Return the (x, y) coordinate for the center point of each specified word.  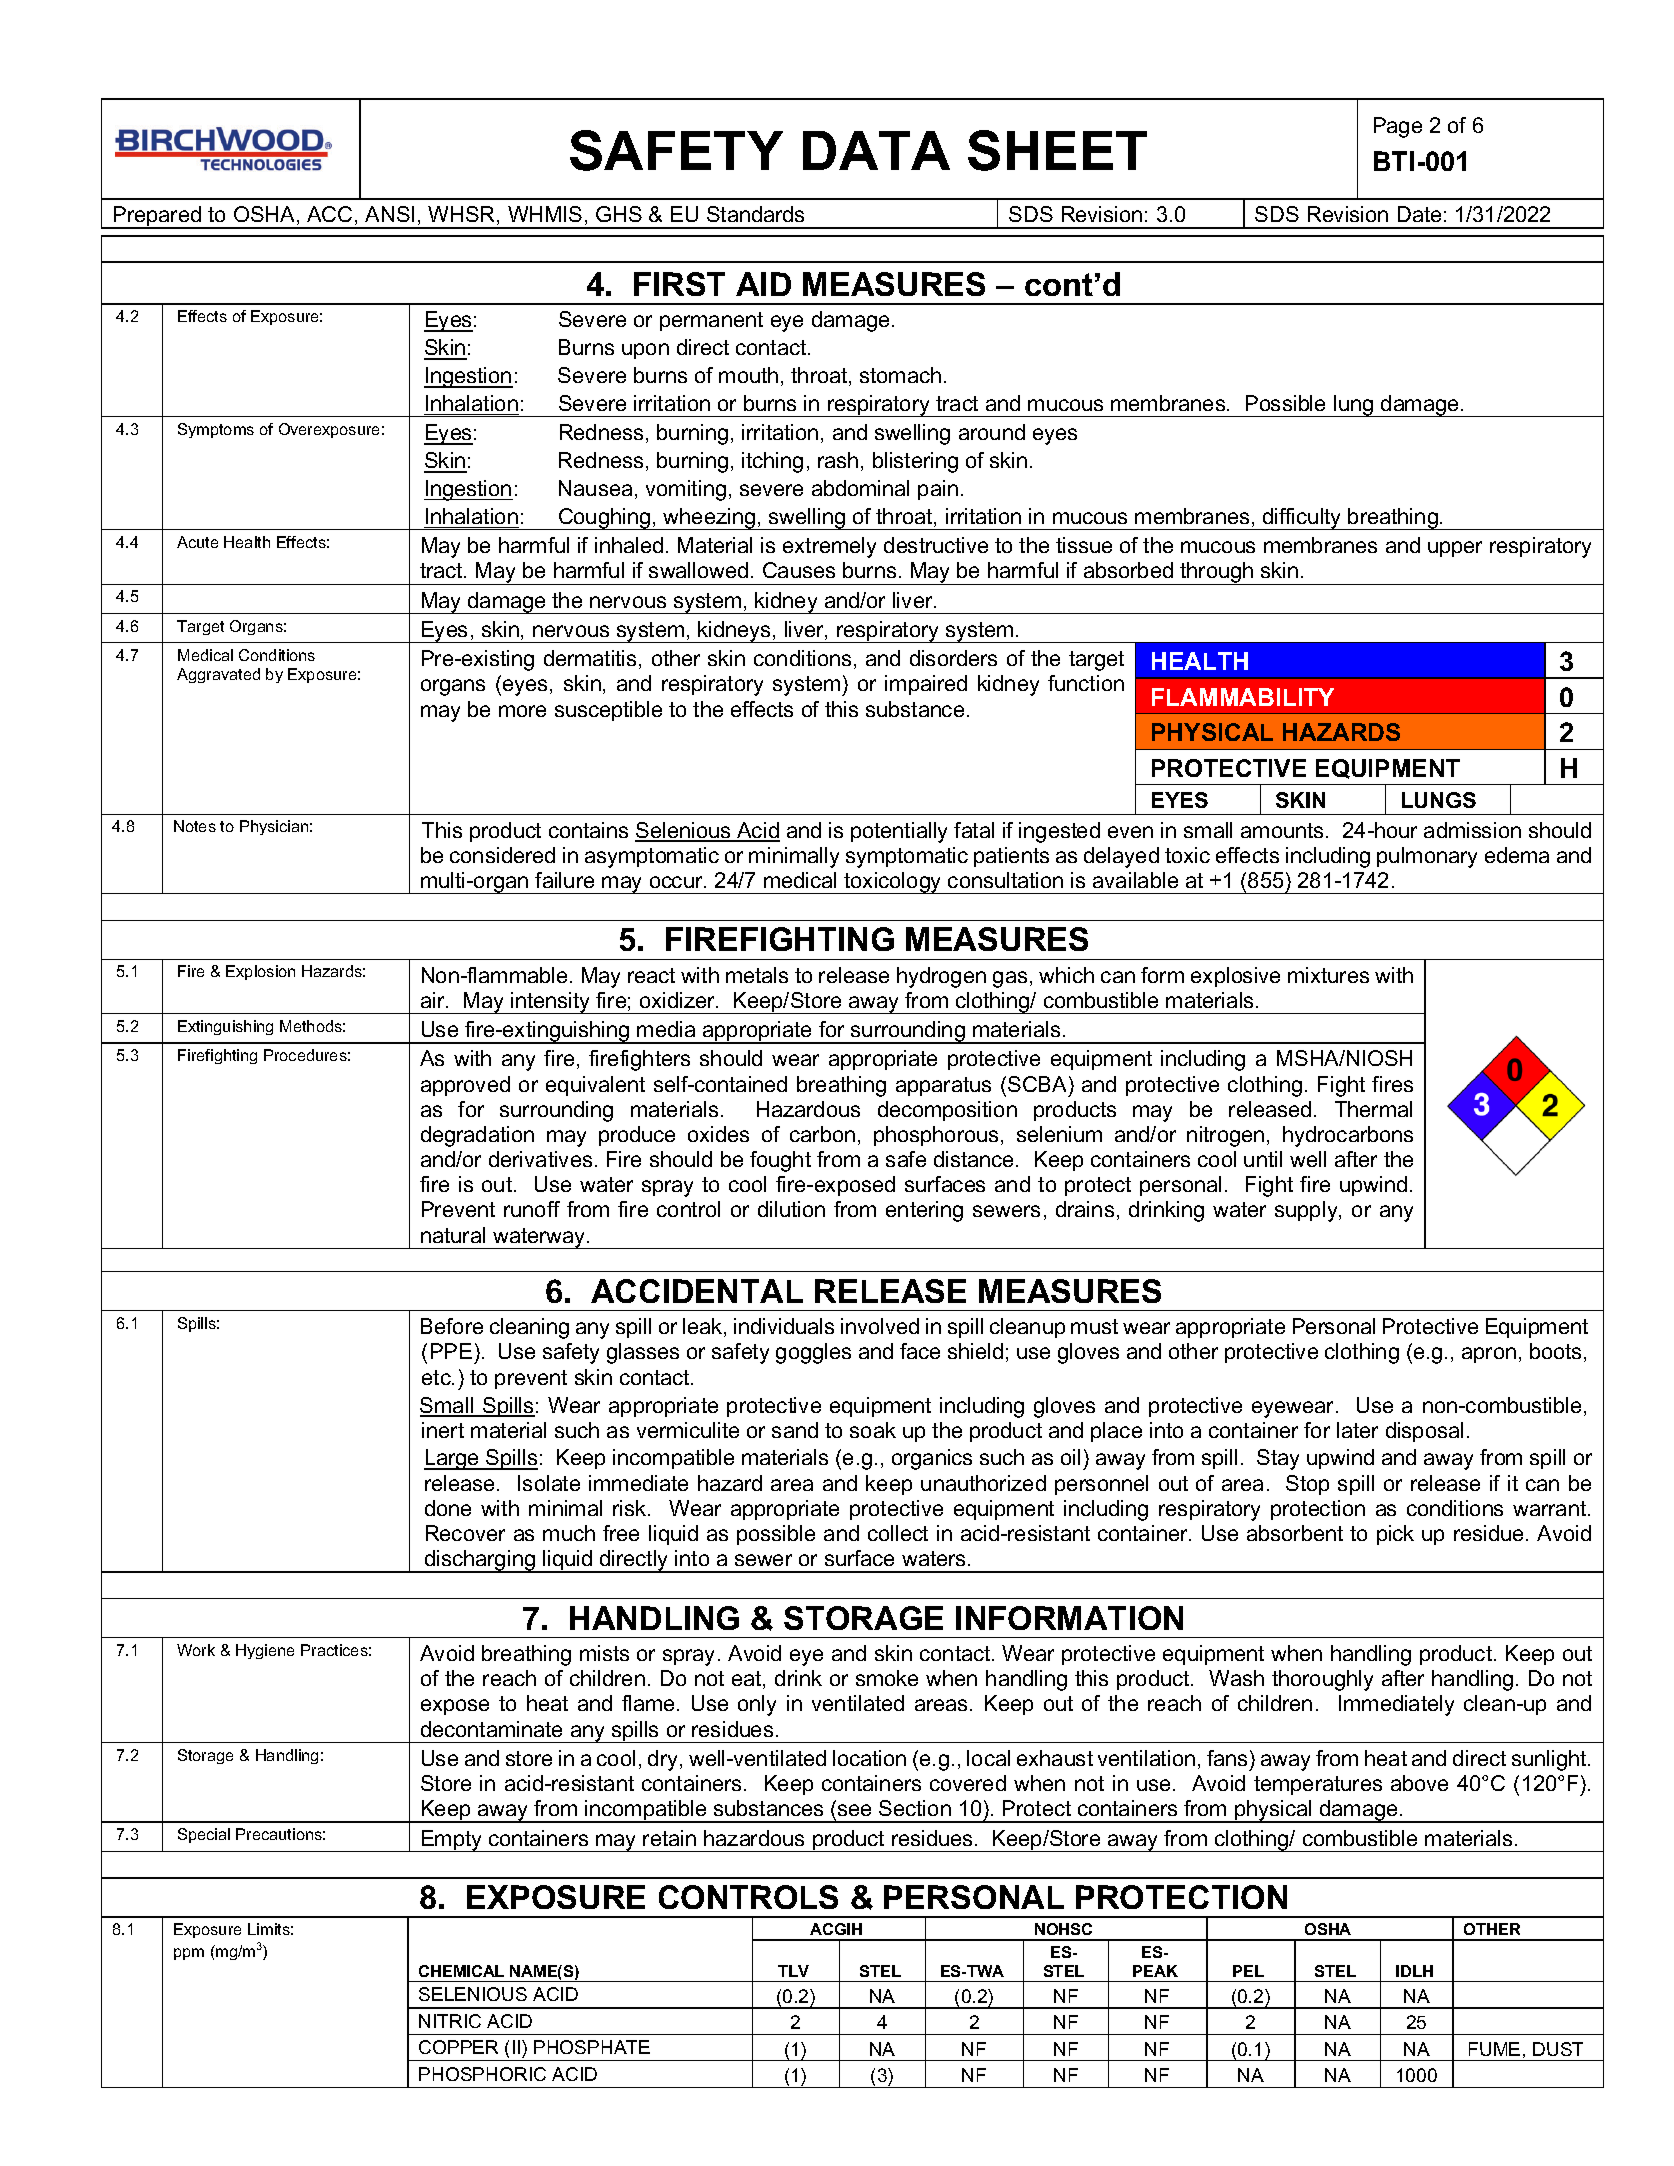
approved (465, 1086)
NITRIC (450, 2021)
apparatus (943, 1086)
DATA (876, 150)
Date (1419, 214)
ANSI (389, 214)
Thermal (1373, 1109)
